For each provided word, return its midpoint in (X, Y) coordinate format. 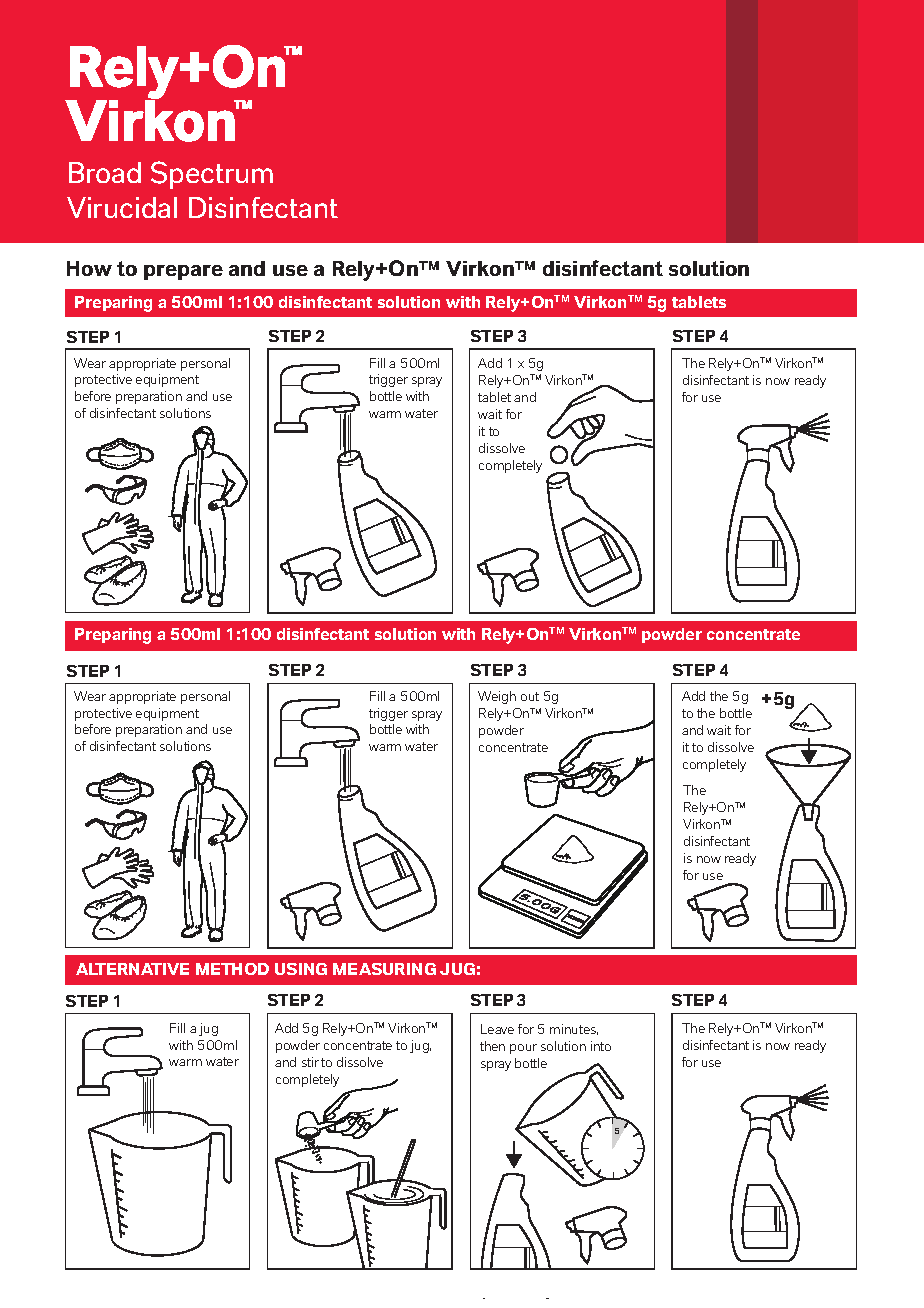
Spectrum (212, 175)
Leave (497, 1029)
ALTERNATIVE (132, 969)
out (530, 696)
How (89, 268)
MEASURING (384, 969)
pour (523, 1049)
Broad (105, 172)
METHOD (232, 969)
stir (310, 1062)
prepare (183, 272)
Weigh (497, 697)
